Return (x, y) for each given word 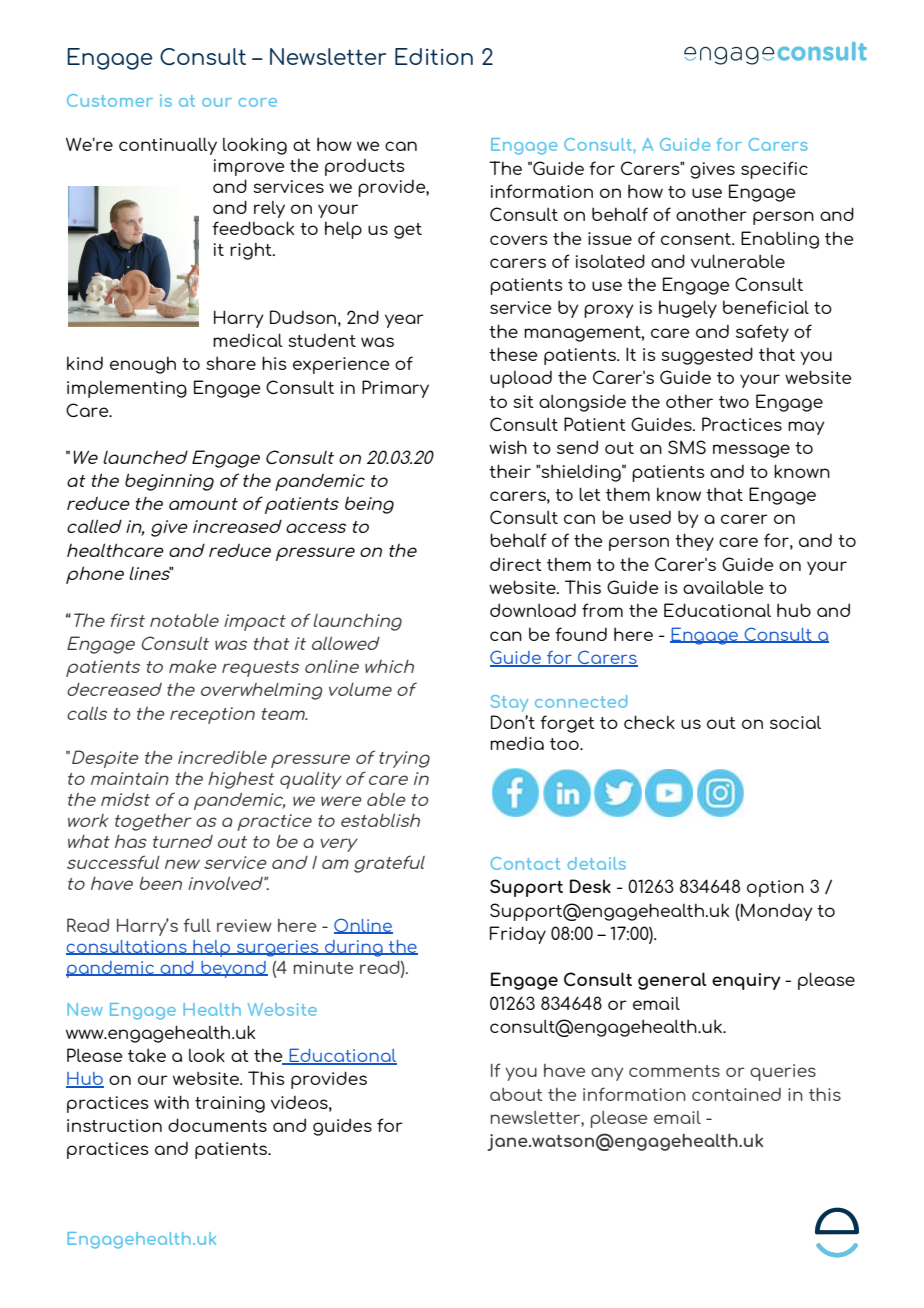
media (517, 743)
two (734, 402)
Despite (105, 759)
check (649, 722)
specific (774, 170)
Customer (110, 100)
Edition (434, 56)
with (171, 1102)
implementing (127, 389)
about (516, 1094)
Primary (395, 389)
